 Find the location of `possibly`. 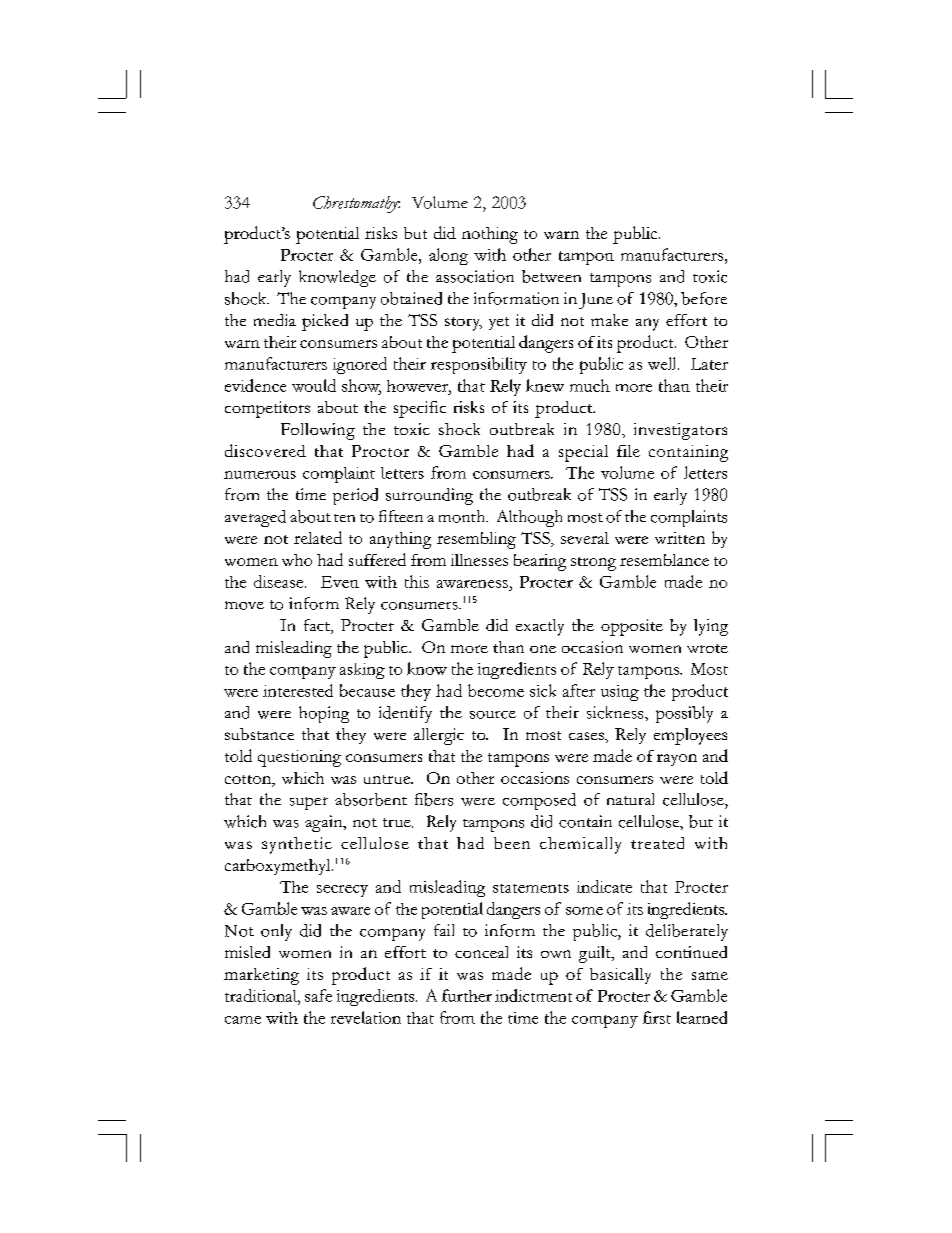

possibly is located at coordinates (684, 714).
